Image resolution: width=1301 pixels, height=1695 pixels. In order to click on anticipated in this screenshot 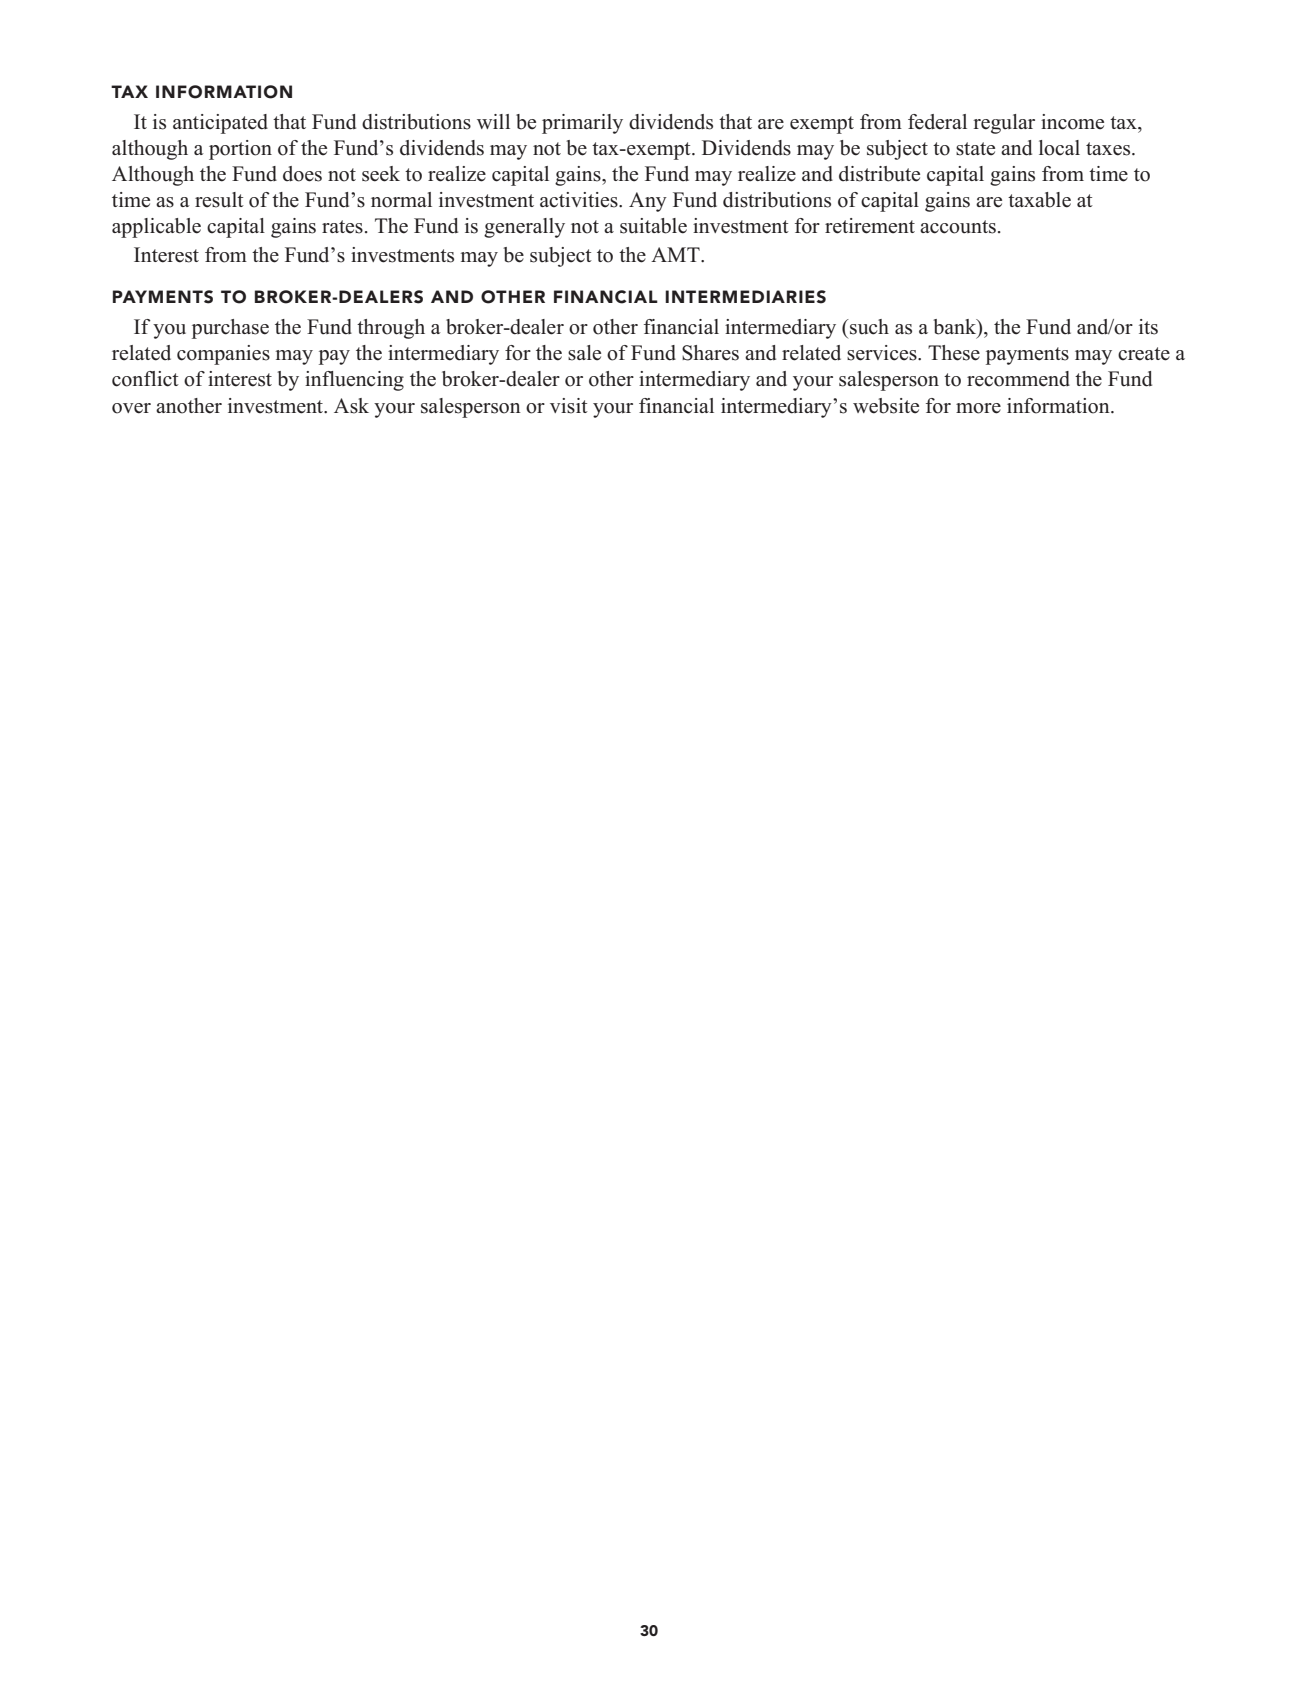, I will do `click(220, 124)`.
